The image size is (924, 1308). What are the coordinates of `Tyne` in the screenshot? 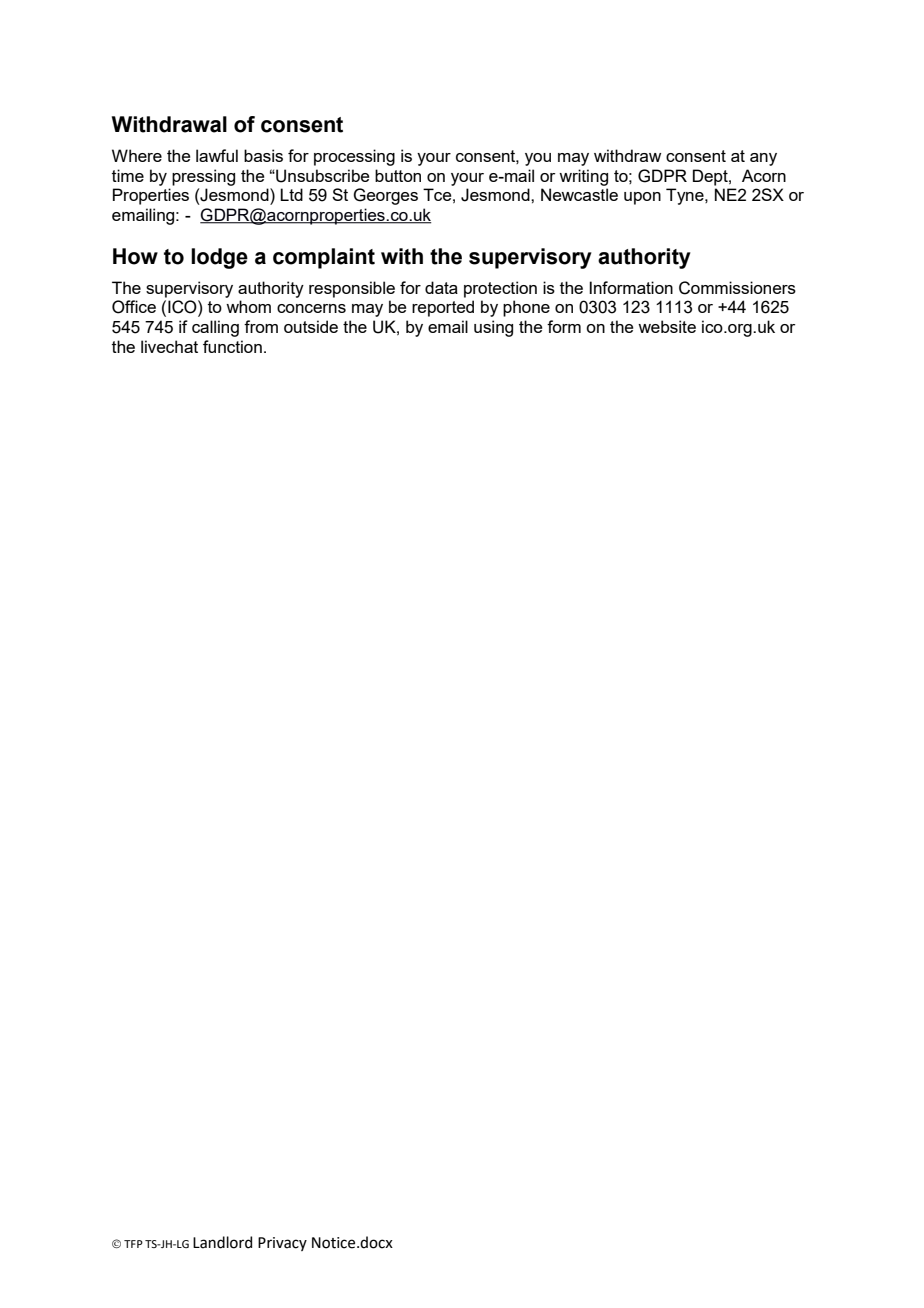 It's located at (686, 196).
